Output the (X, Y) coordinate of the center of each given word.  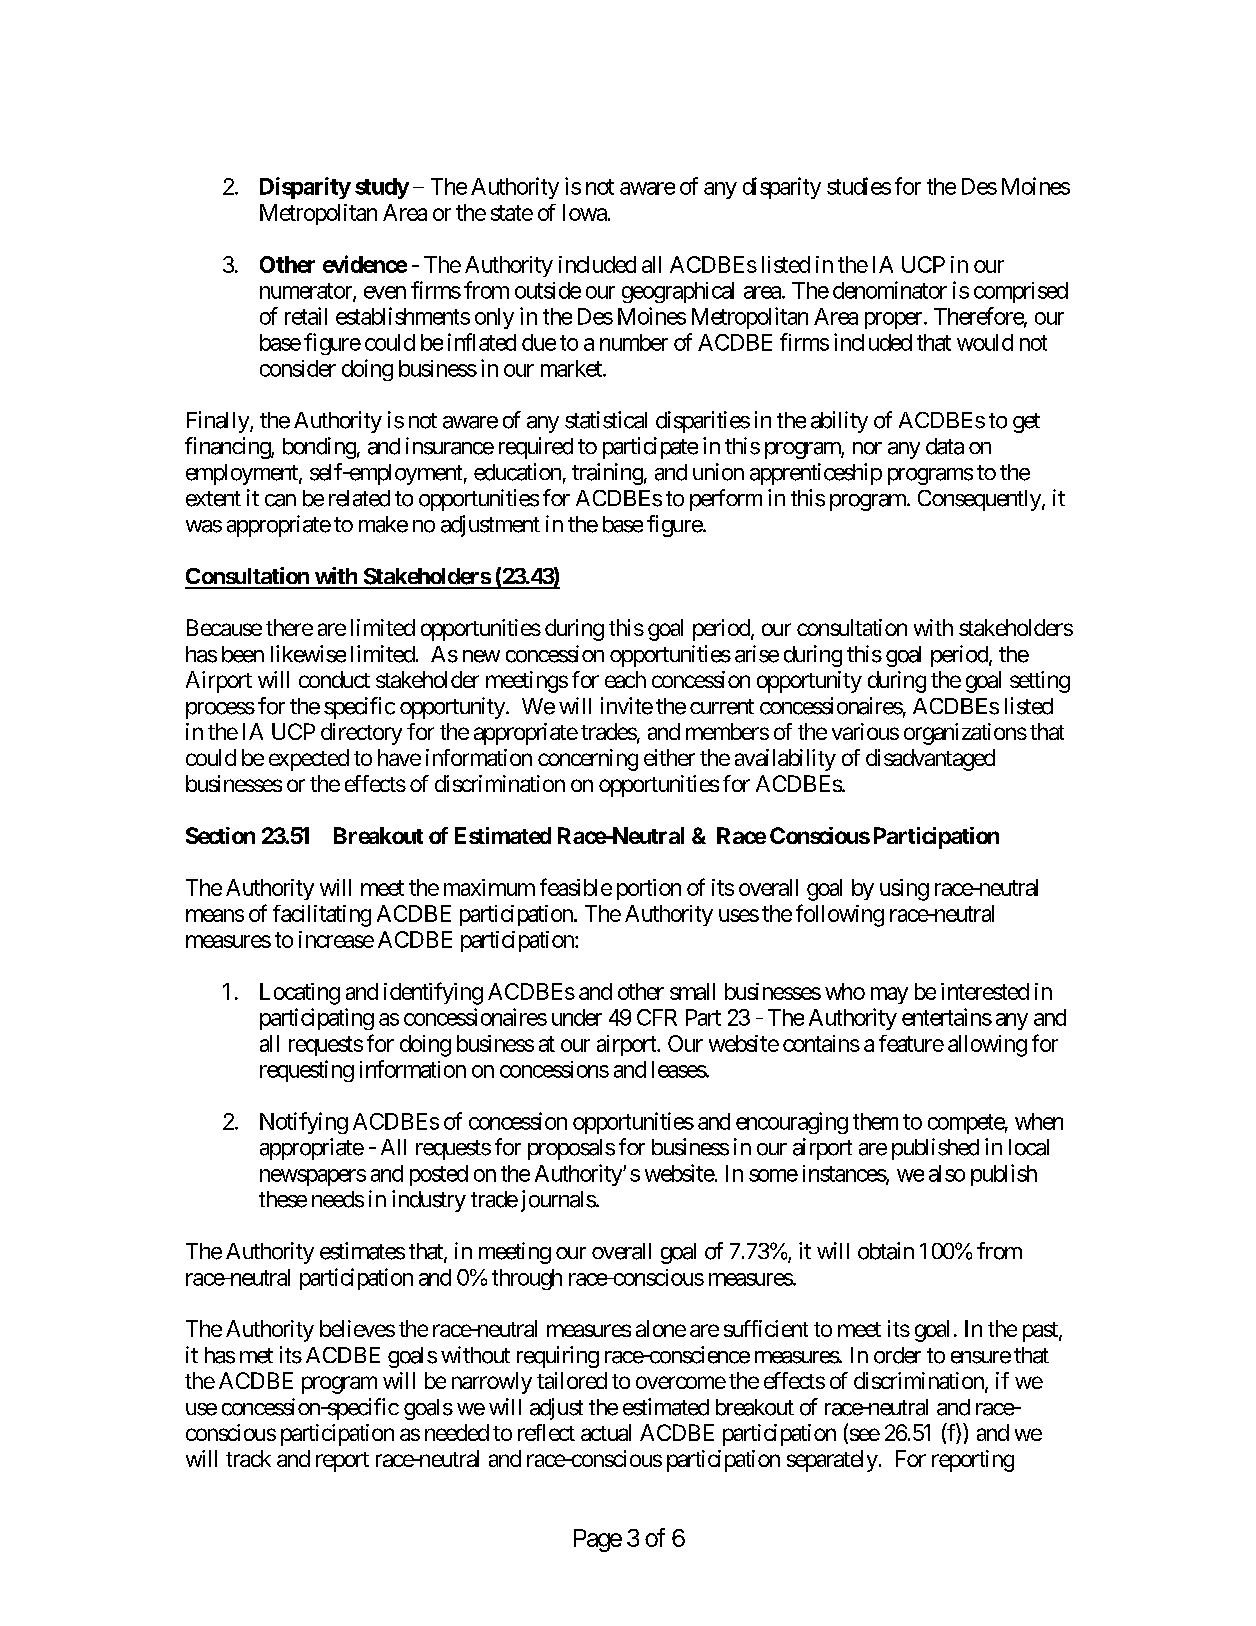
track (248, 1458)
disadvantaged (930, 760)
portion (649, 889)
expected (309, 760)
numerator (307, 292)
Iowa (585, 212)
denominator (890, 290)
